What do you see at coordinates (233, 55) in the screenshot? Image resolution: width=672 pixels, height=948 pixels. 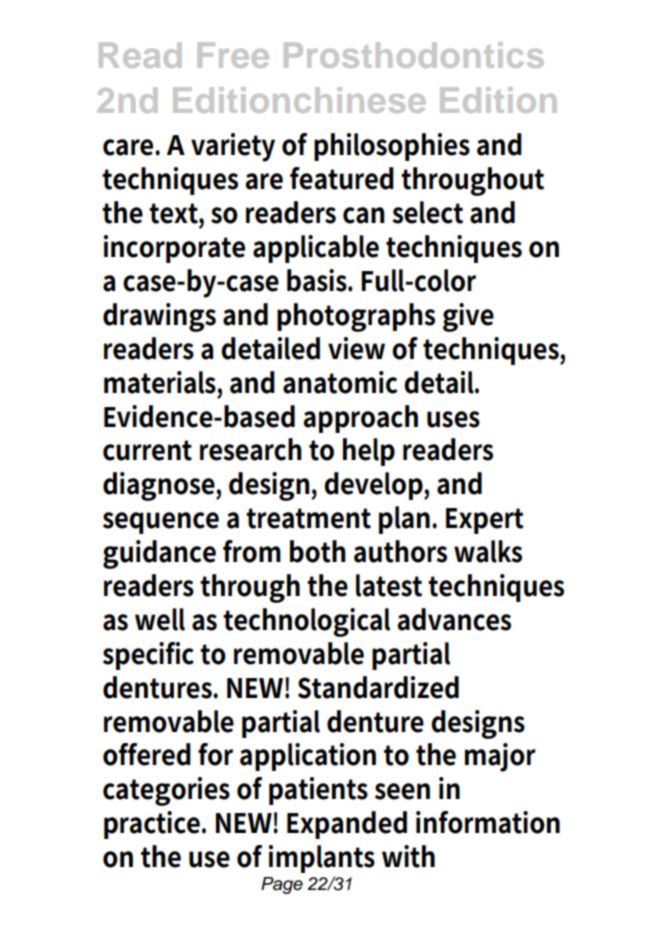 I see `Free` at bounding box center [233, 55].
